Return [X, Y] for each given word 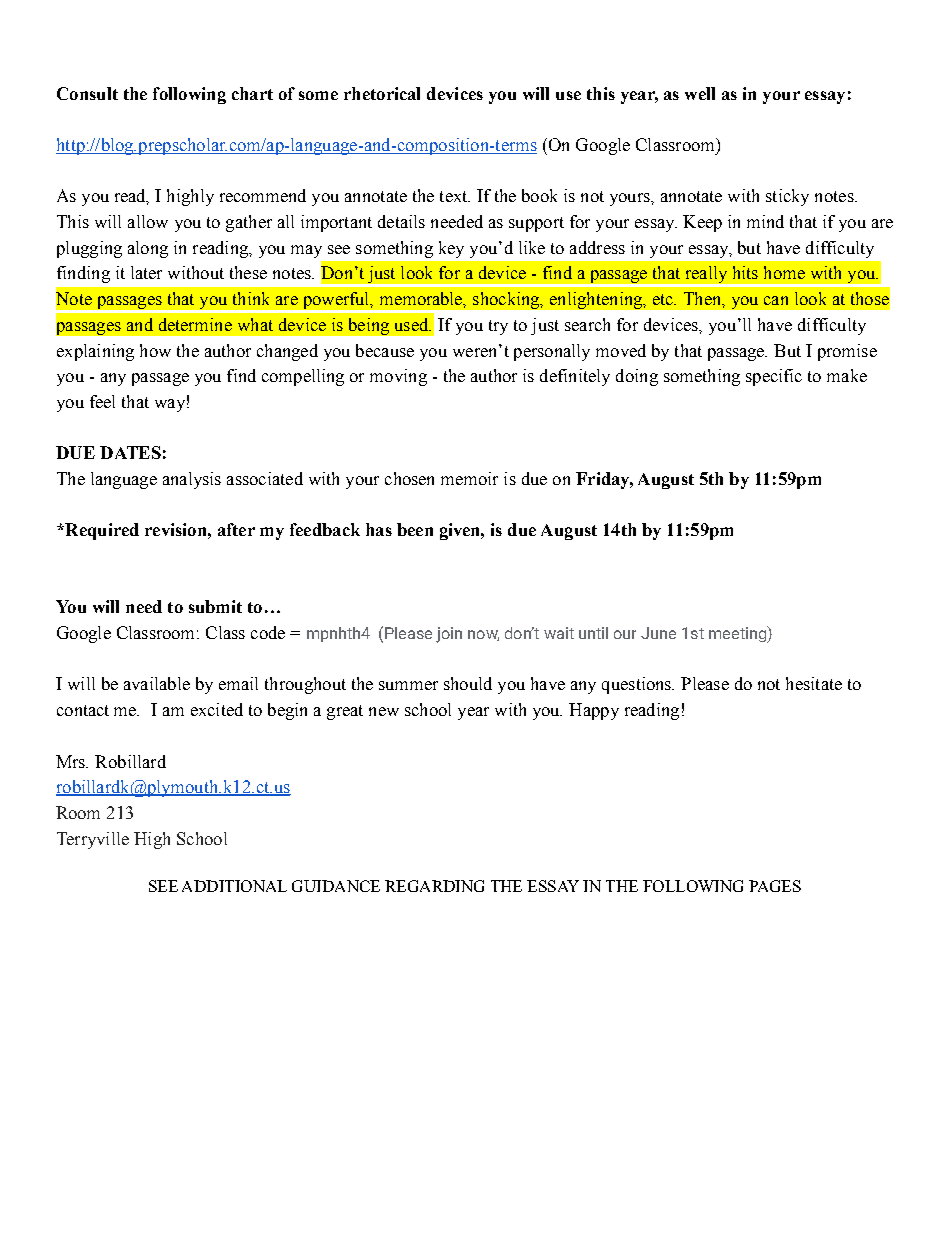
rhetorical [382, 93]
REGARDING [434, 886]
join [449, 635]
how [155, 350]
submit [215, 606]
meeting [738, 634]
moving [398, 377]
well [700, 93]
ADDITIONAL [234, 886]
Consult [87, 93]
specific [774, 377]
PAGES [775, 886]
